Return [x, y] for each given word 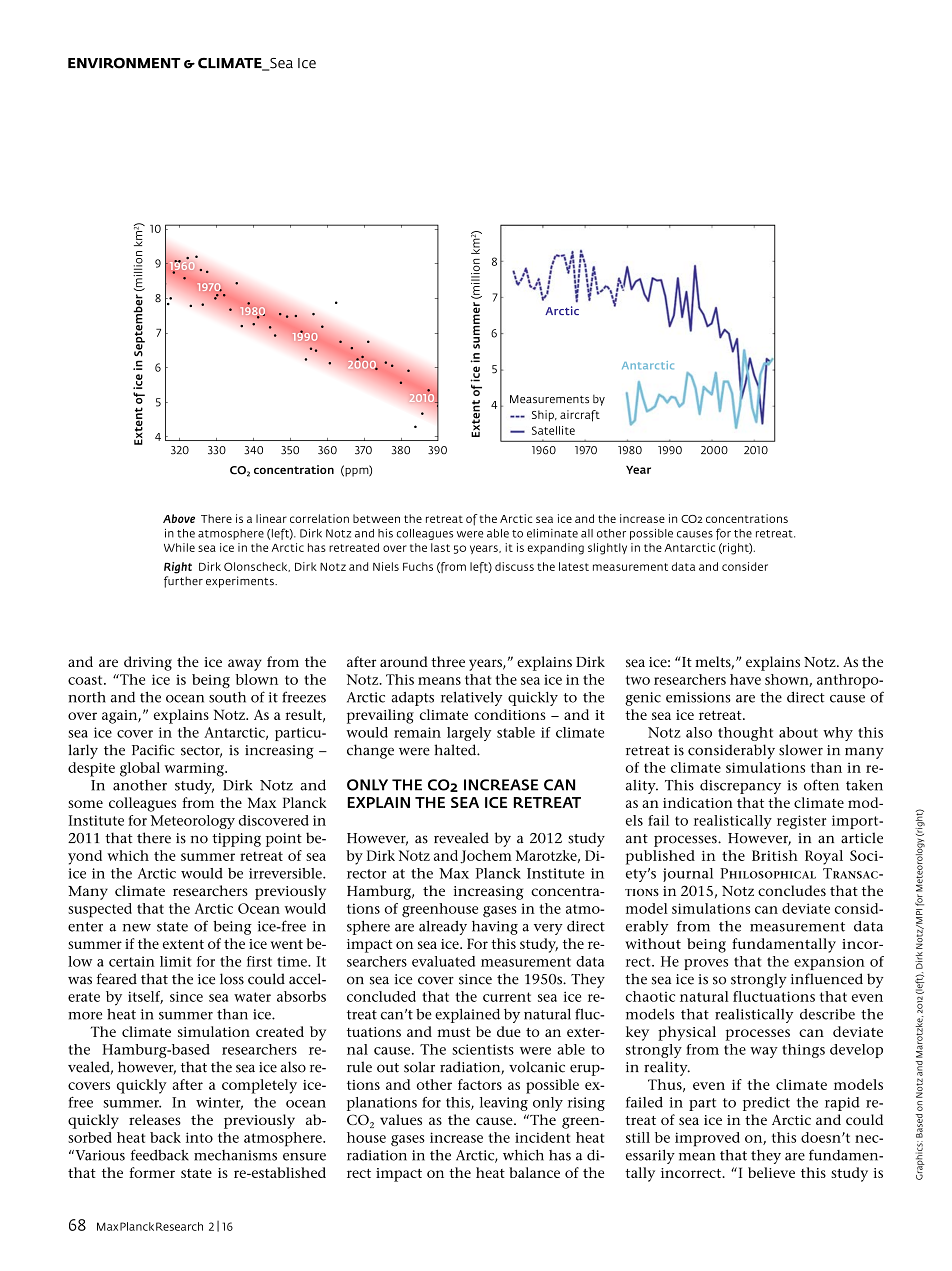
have [745, 679]
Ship [544, 416]
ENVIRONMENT [124, 63]
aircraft [580, 416]
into [199, 1137]
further [183, 582]
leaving [504, 1104]
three [448, 661]
